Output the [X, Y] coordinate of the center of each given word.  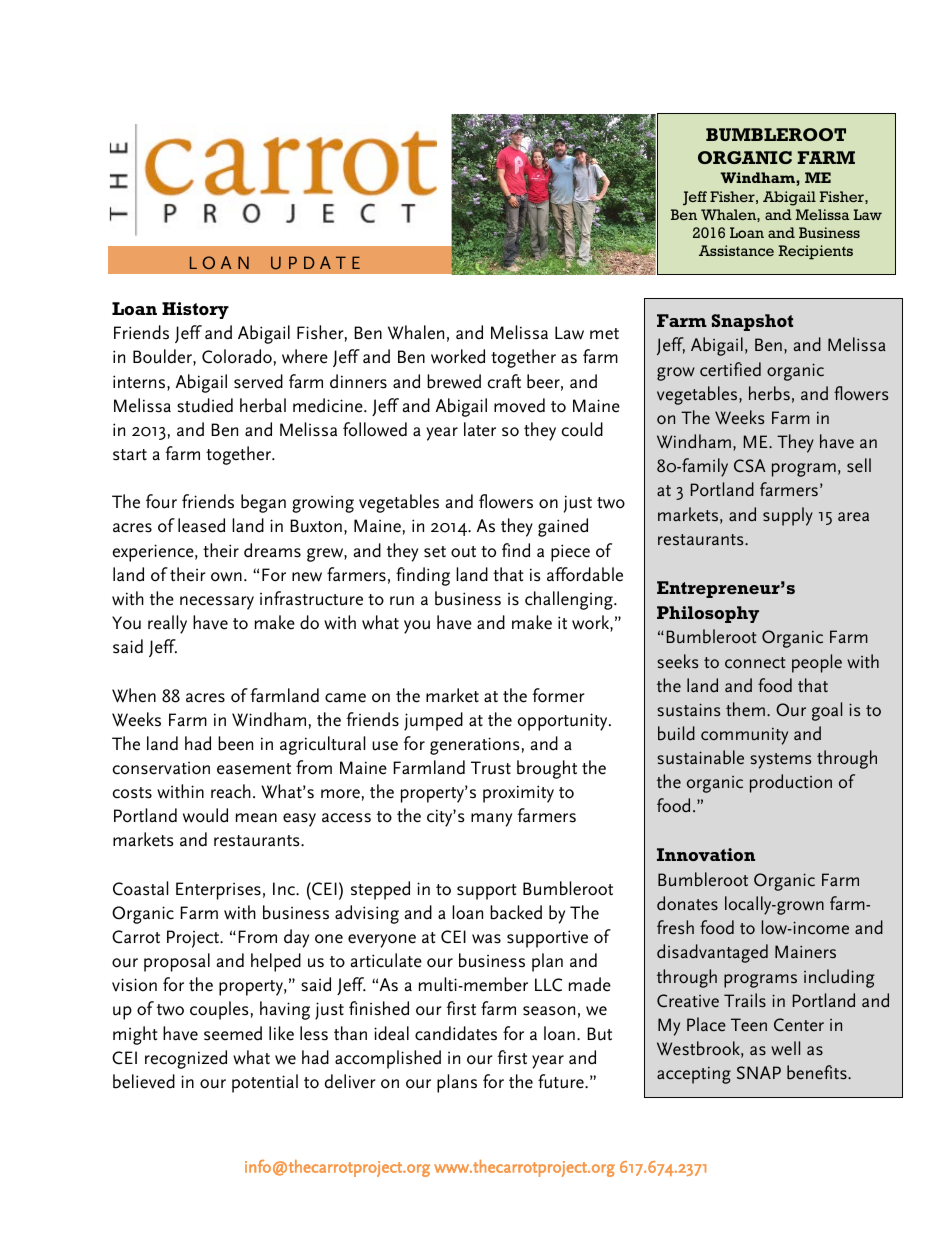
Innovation [706, 854]
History [195, 310]
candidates [456, 1033]
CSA [750, 466]
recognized [186, 1059]
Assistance [736, 250]
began [263, 503]
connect [755, 663]
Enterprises [218, 891]
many [491, 820]
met [604, 334]
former [558, 695]
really [167, 624]
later [480, 429]
